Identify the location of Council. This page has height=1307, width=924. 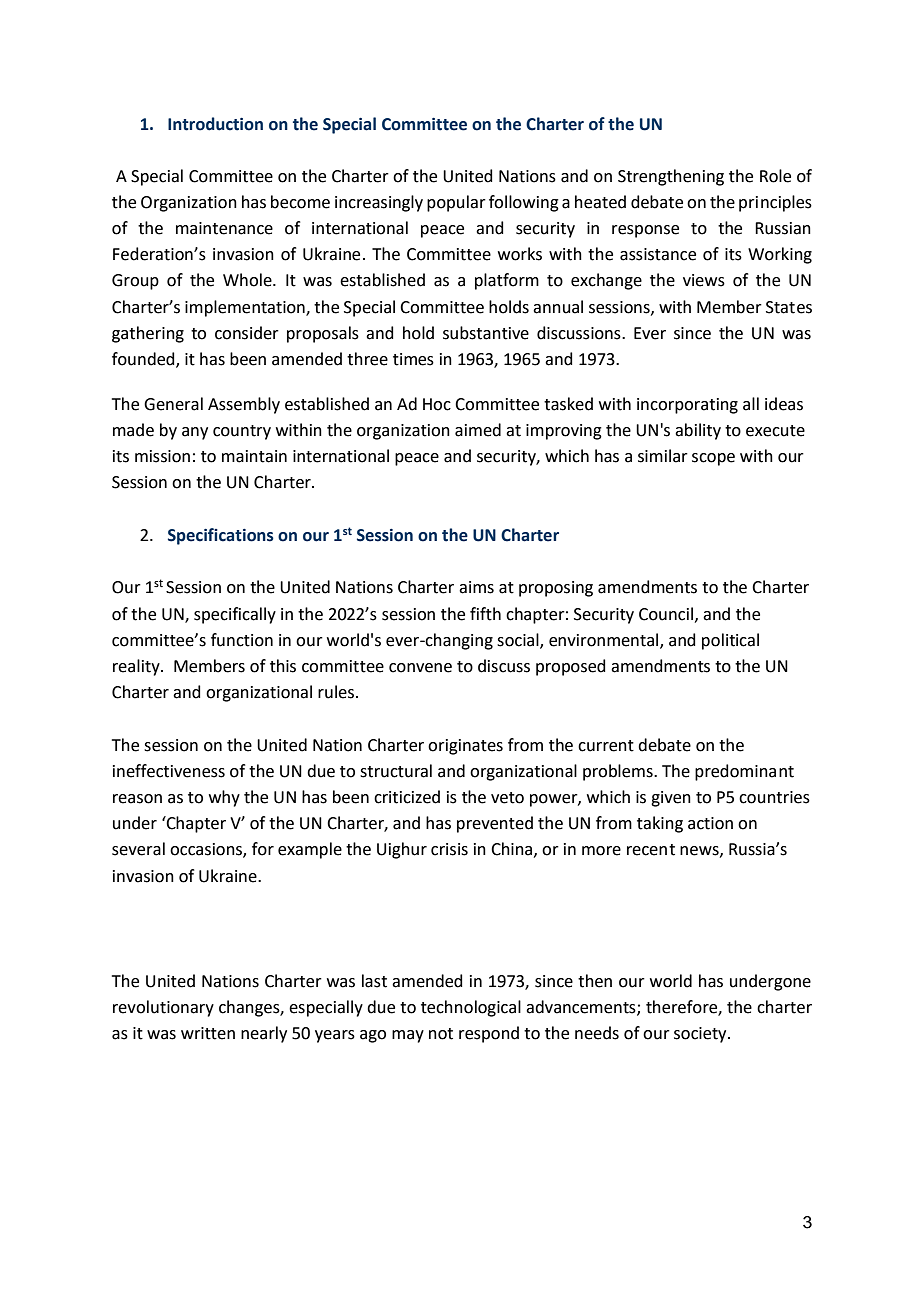
(666, 614).
